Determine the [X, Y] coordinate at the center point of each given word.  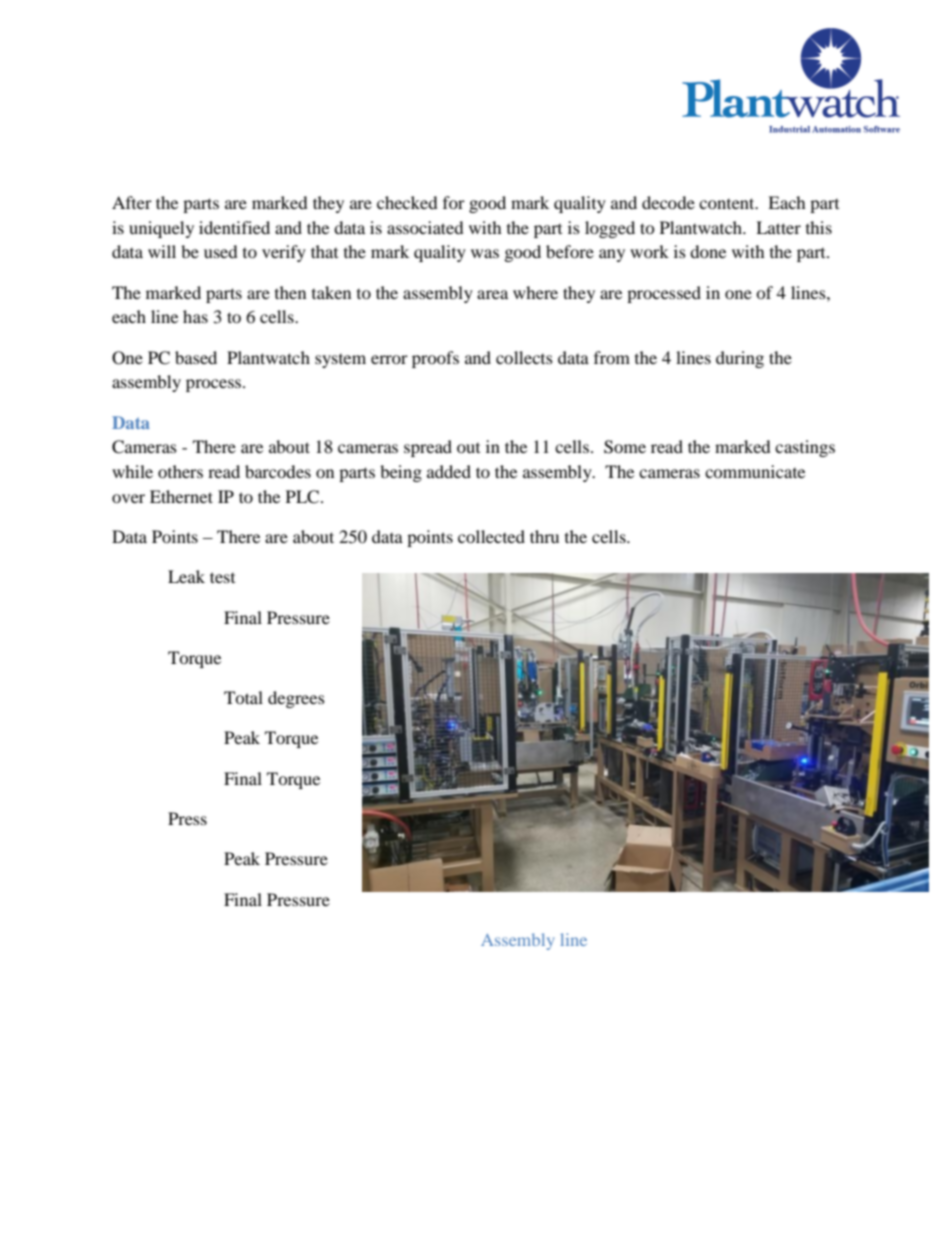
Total [243, 697]
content [728, 203]
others [180, 471]
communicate [755, 471]
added [449, 471]
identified [234, 227]
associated [425, 227]
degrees [296, 699]
